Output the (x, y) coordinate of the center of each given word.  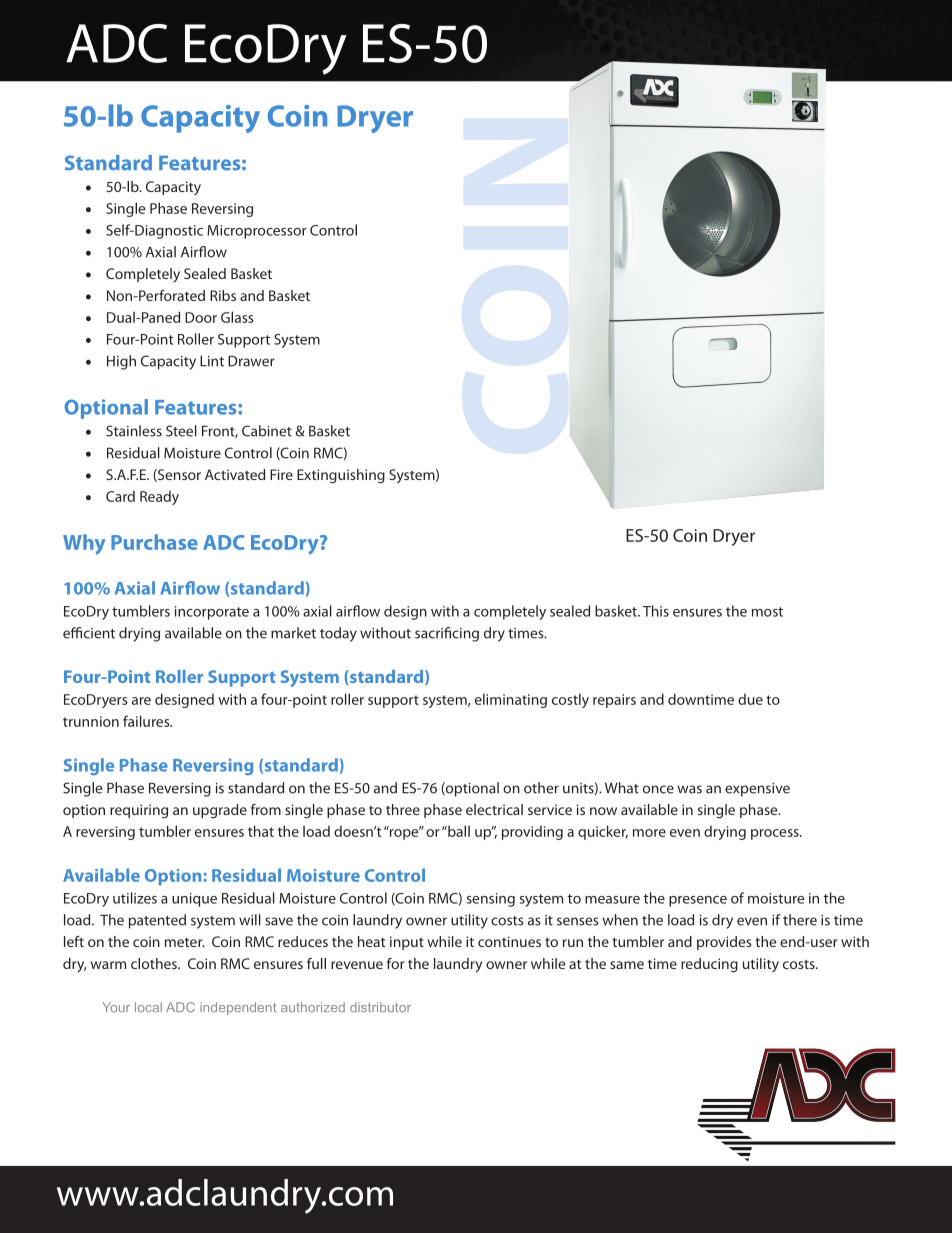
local (148, 1007)
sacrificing (447, 634)
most (767, 612)
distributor (380, 1007)
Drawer (251, 361)
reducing (709, 965)
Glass (237, 317)
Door (201, 317)
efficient (89, 633)
